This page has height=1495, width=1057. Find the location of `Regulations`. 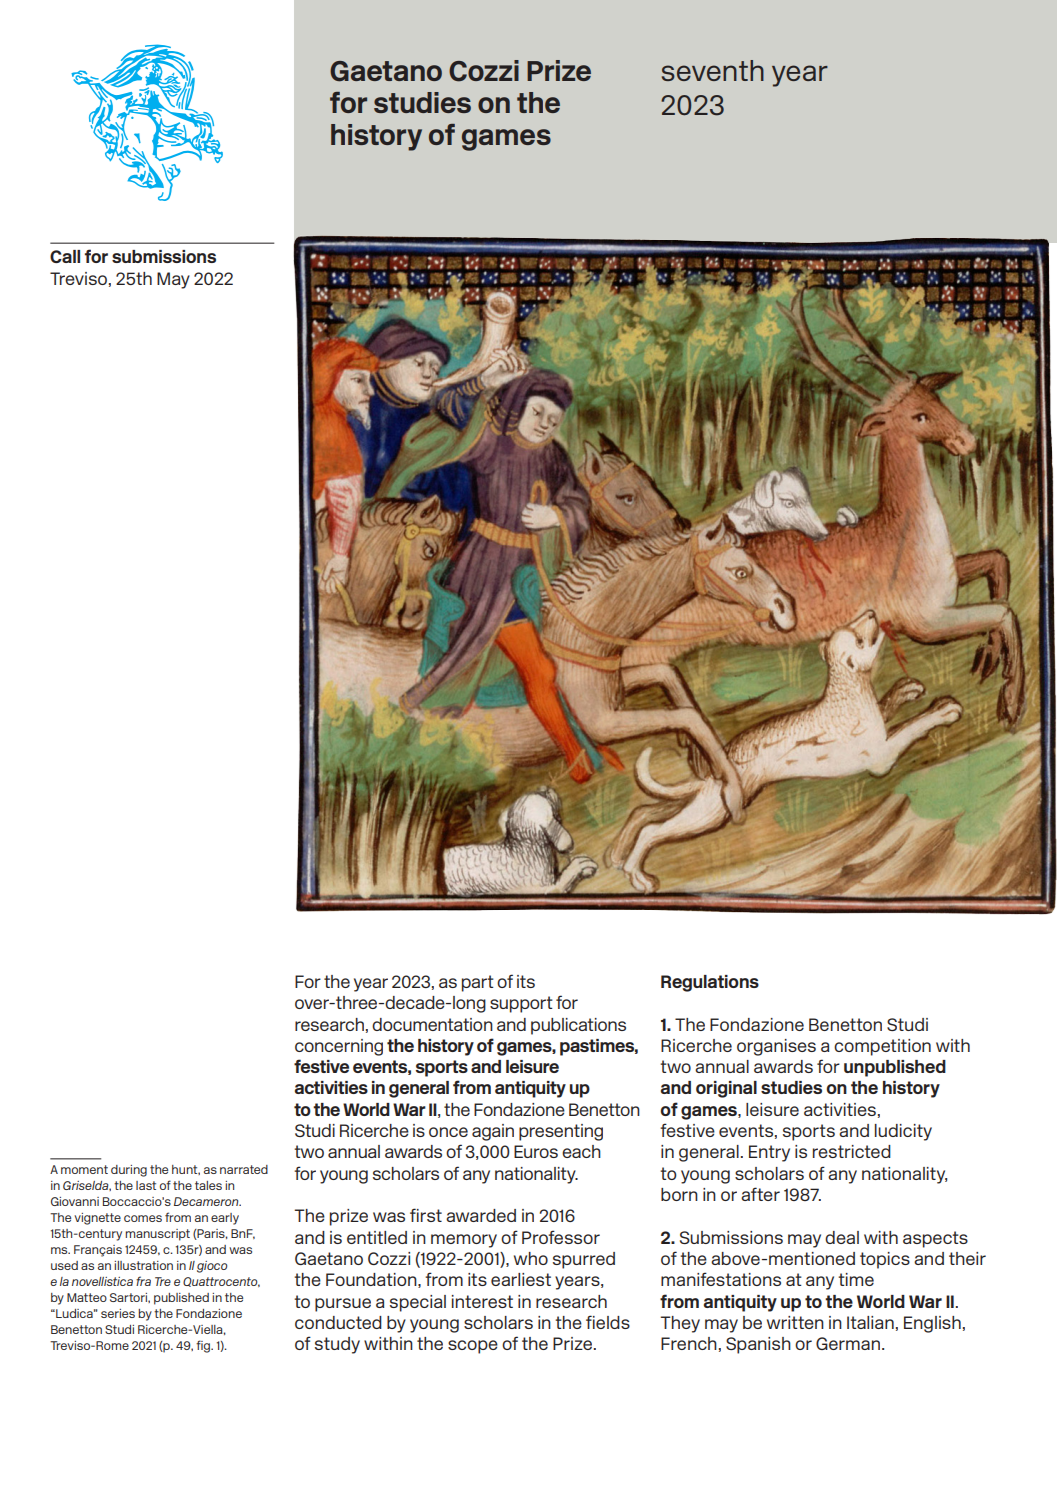

Regulations is located at coordinates (710, 983).
